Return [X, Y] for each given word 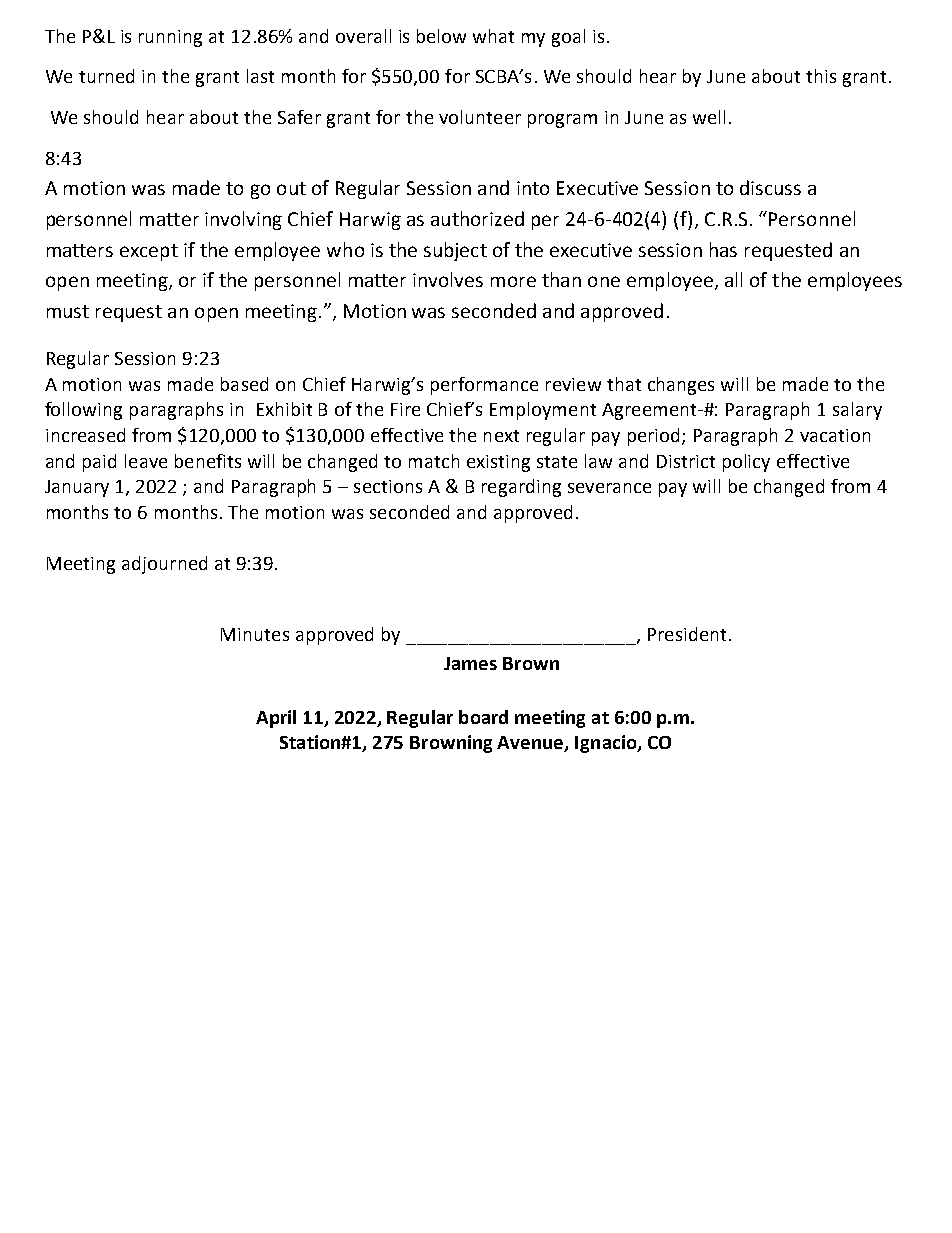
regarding [521, 488]
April [276, 719]
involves [448, 279]
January [77, 488]
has [723, 249]
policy [746, 463]
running [170, 38]
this [821, 76]
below [441, 36]
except [149, 252]
